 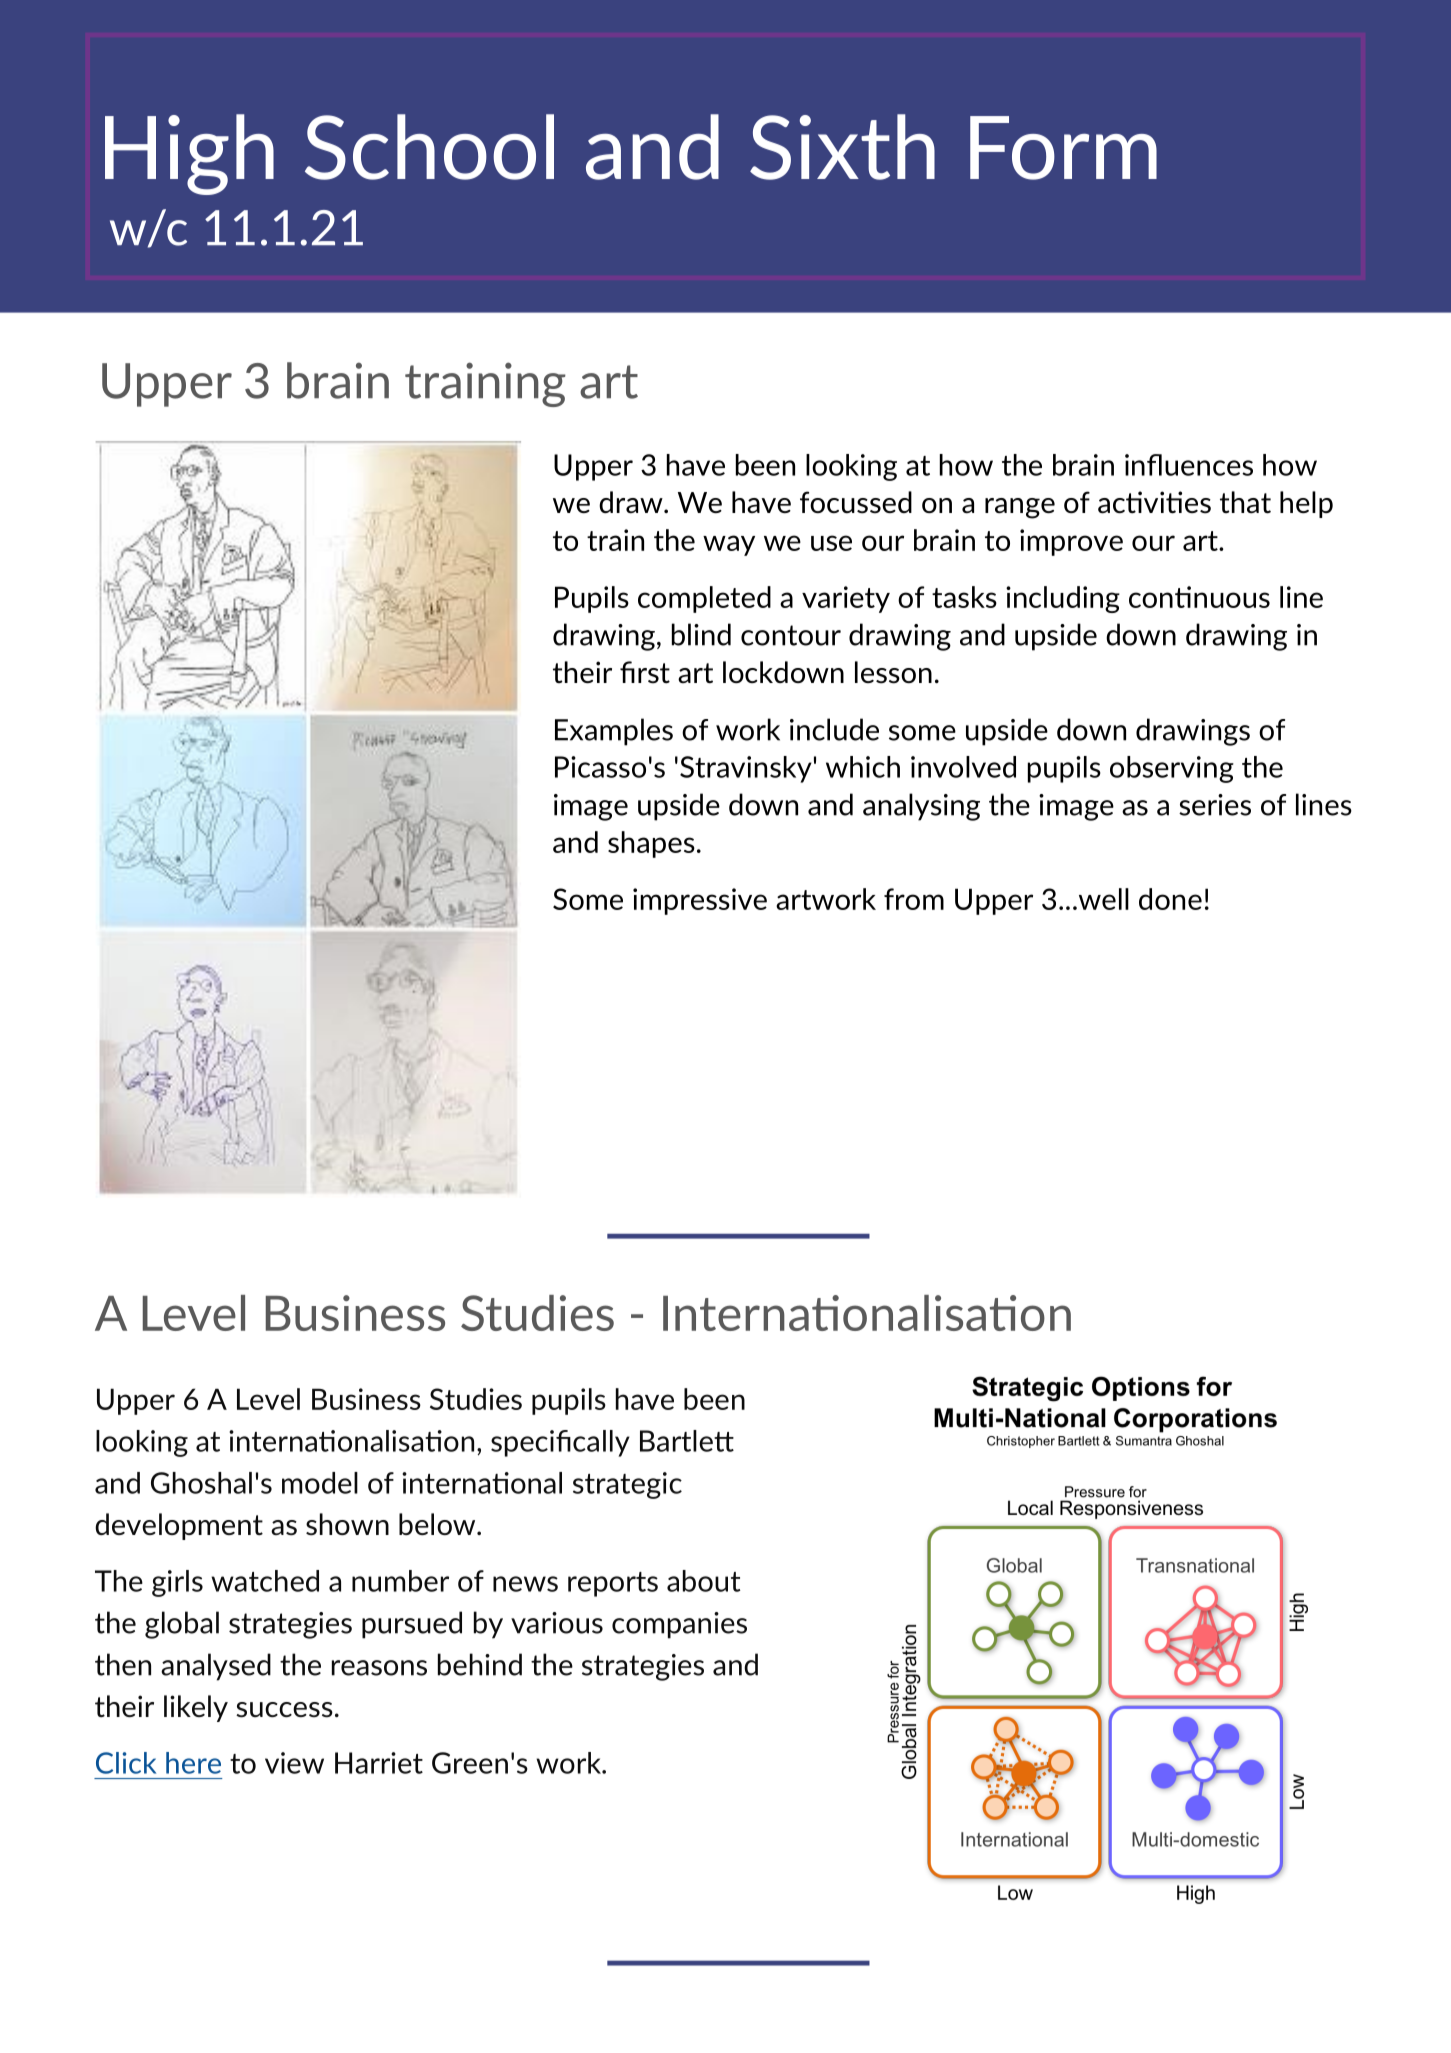 What do you see at coordinates (687, 1441) in the screenshot?
I see `Bartlett` at bounding box center [687, 1441].
